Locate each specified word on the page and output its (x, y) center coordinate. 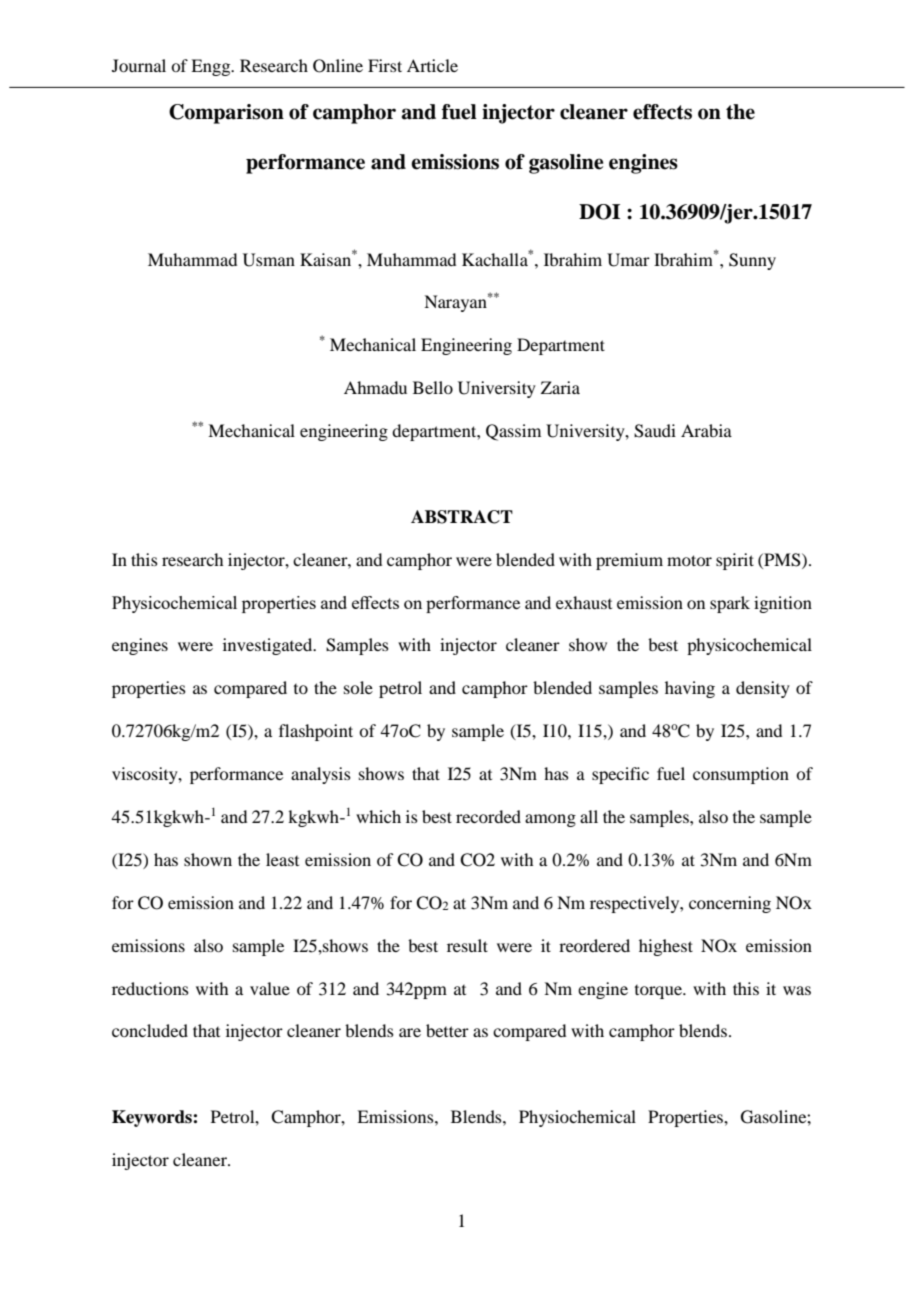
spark (730, 604)
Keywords (153, 1118)
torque (659, 992)
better (447, 1030)
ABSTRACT (462, 517)
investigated (269, 646)
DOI (599, 212)
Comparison (226, 114)
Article (432, 65)
